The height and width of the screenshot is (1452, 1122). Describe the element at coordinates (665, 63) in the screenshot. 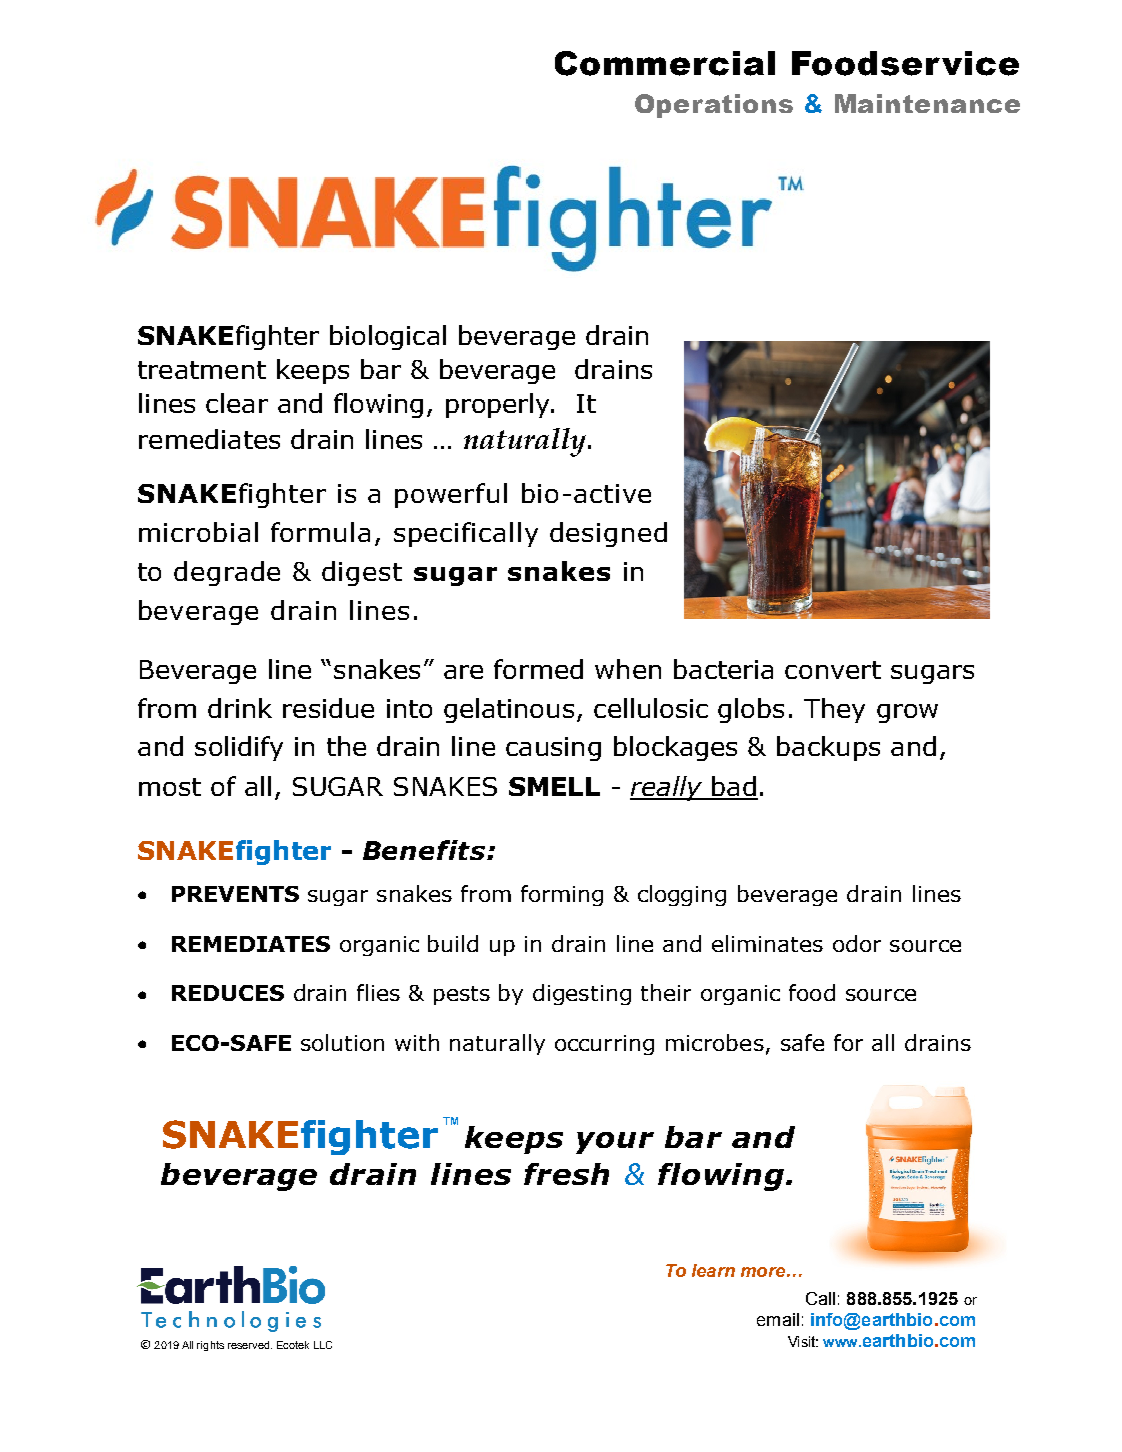

I see `Commercial` at that location.
